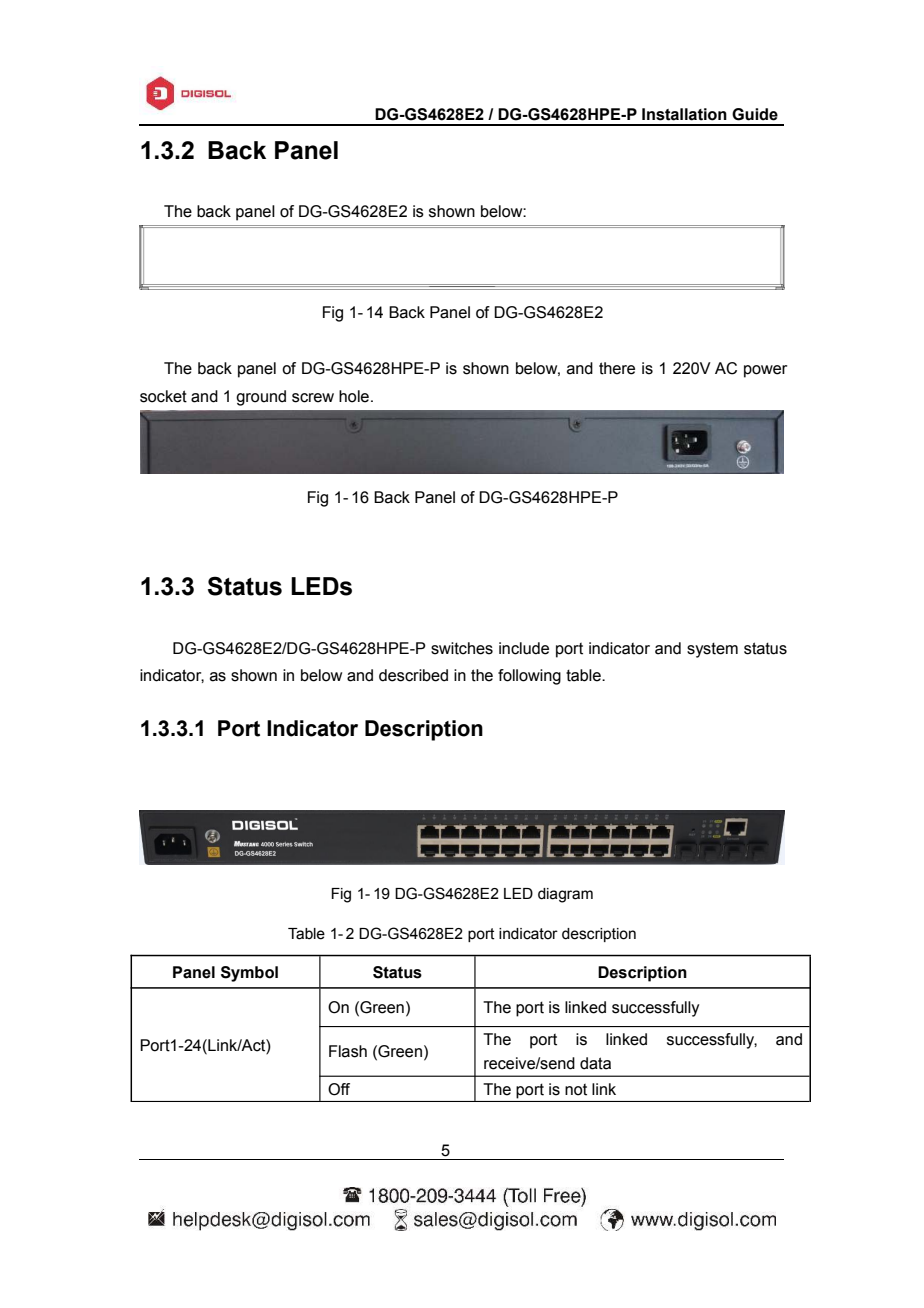  What do you see at coordinates (413, 675) in the image?
I see `described` at bounding box center [413, 675].
